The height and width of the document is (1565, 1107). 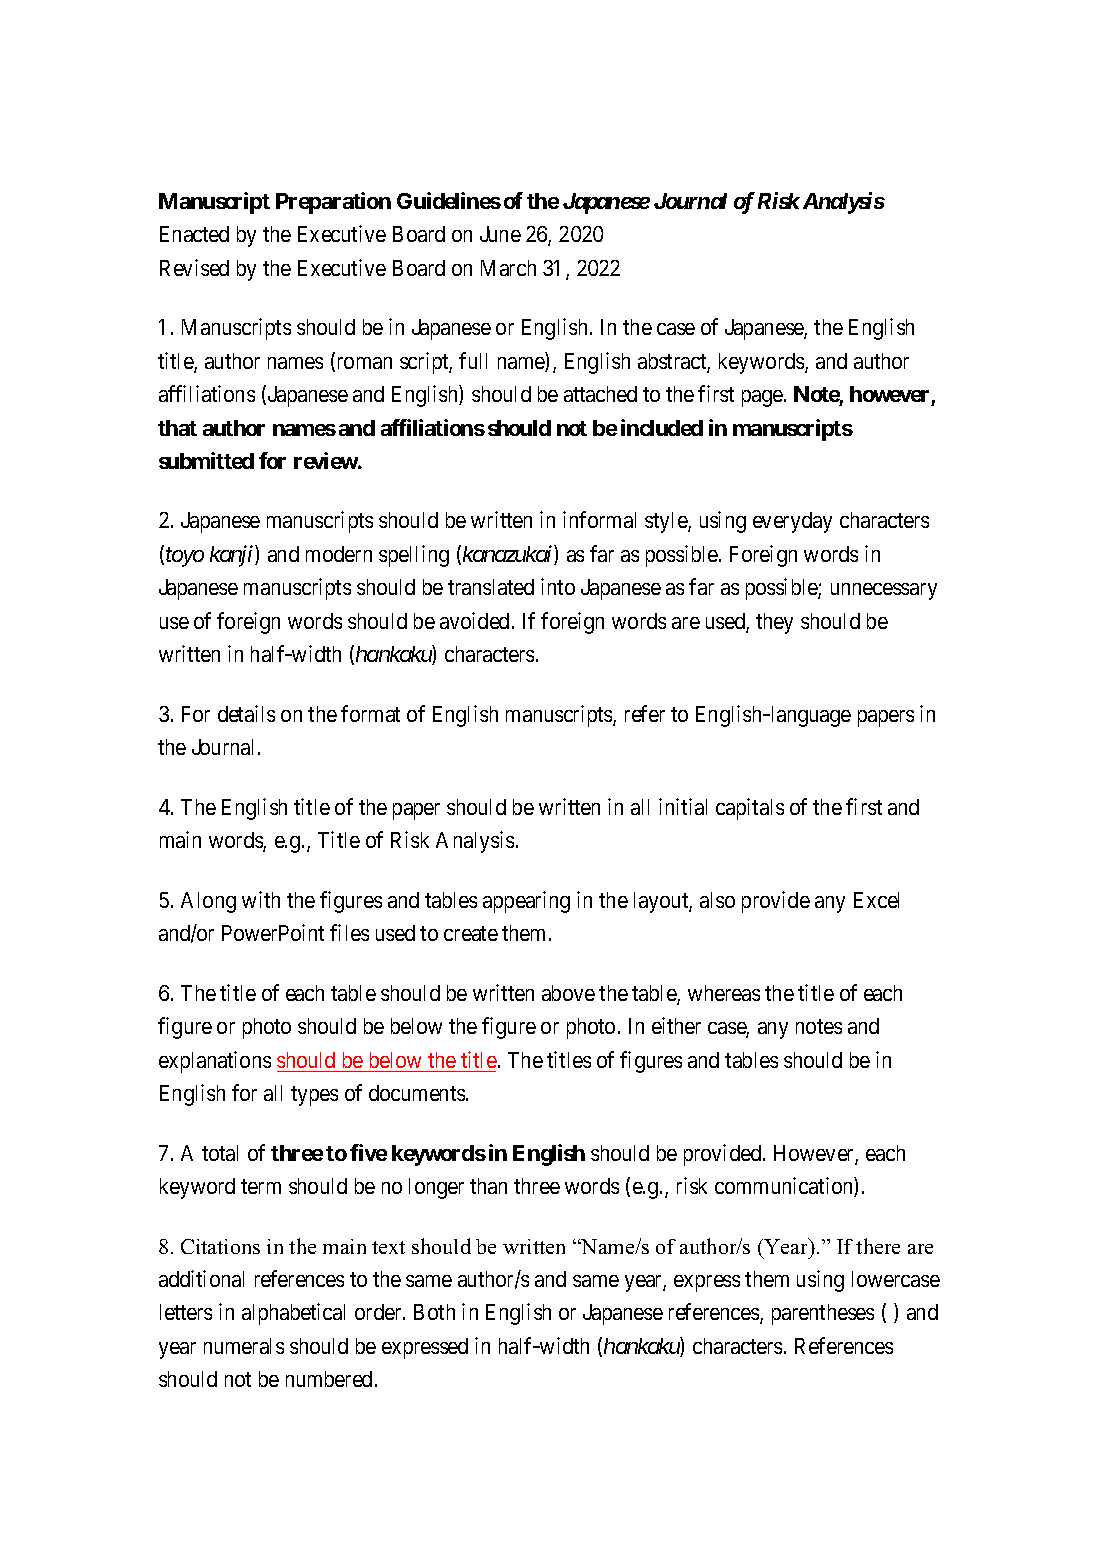 I want to click on numerals, so click(x=244, y=1346).
